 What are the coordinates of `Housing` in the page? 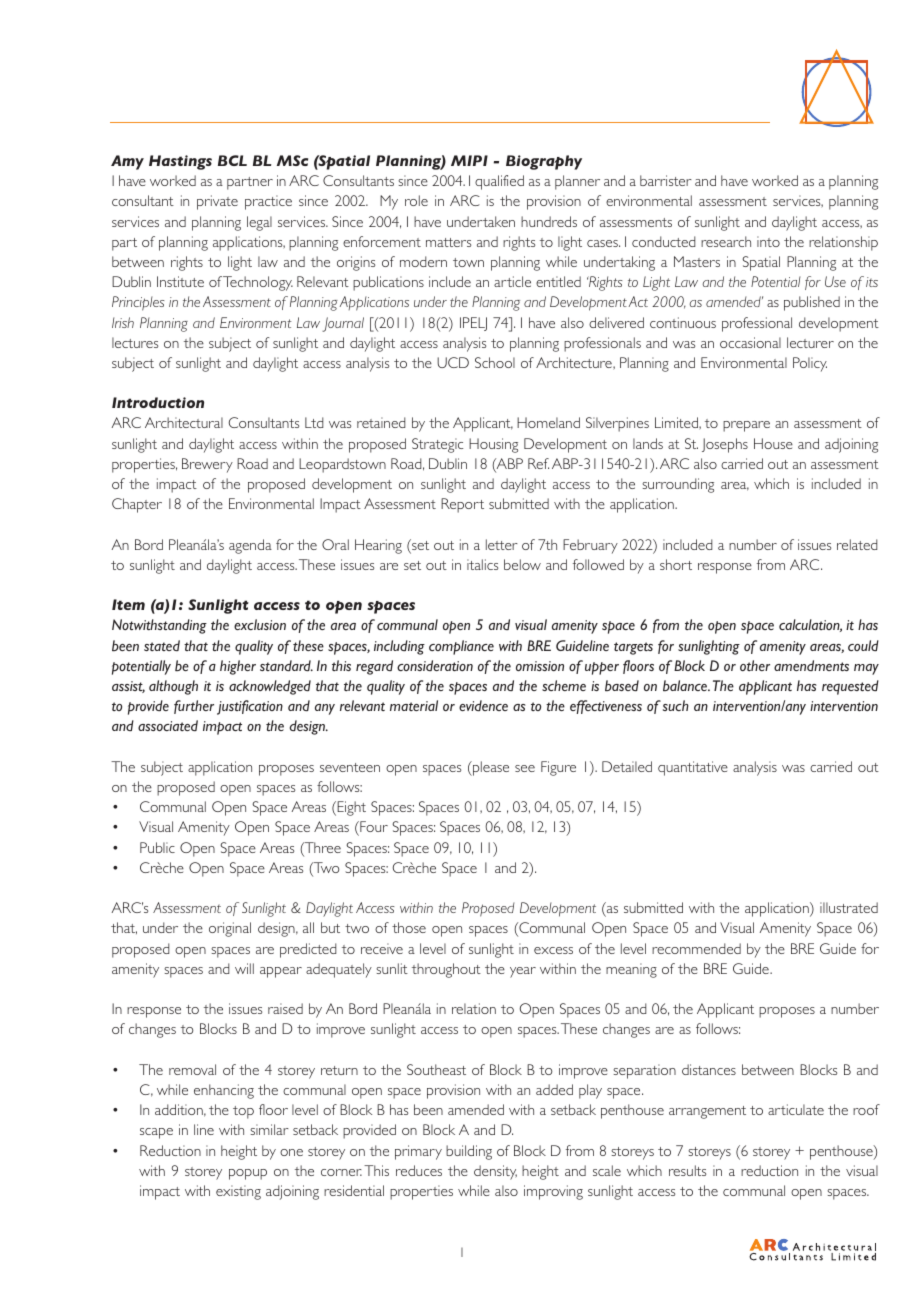 It's located at (493, 445).
